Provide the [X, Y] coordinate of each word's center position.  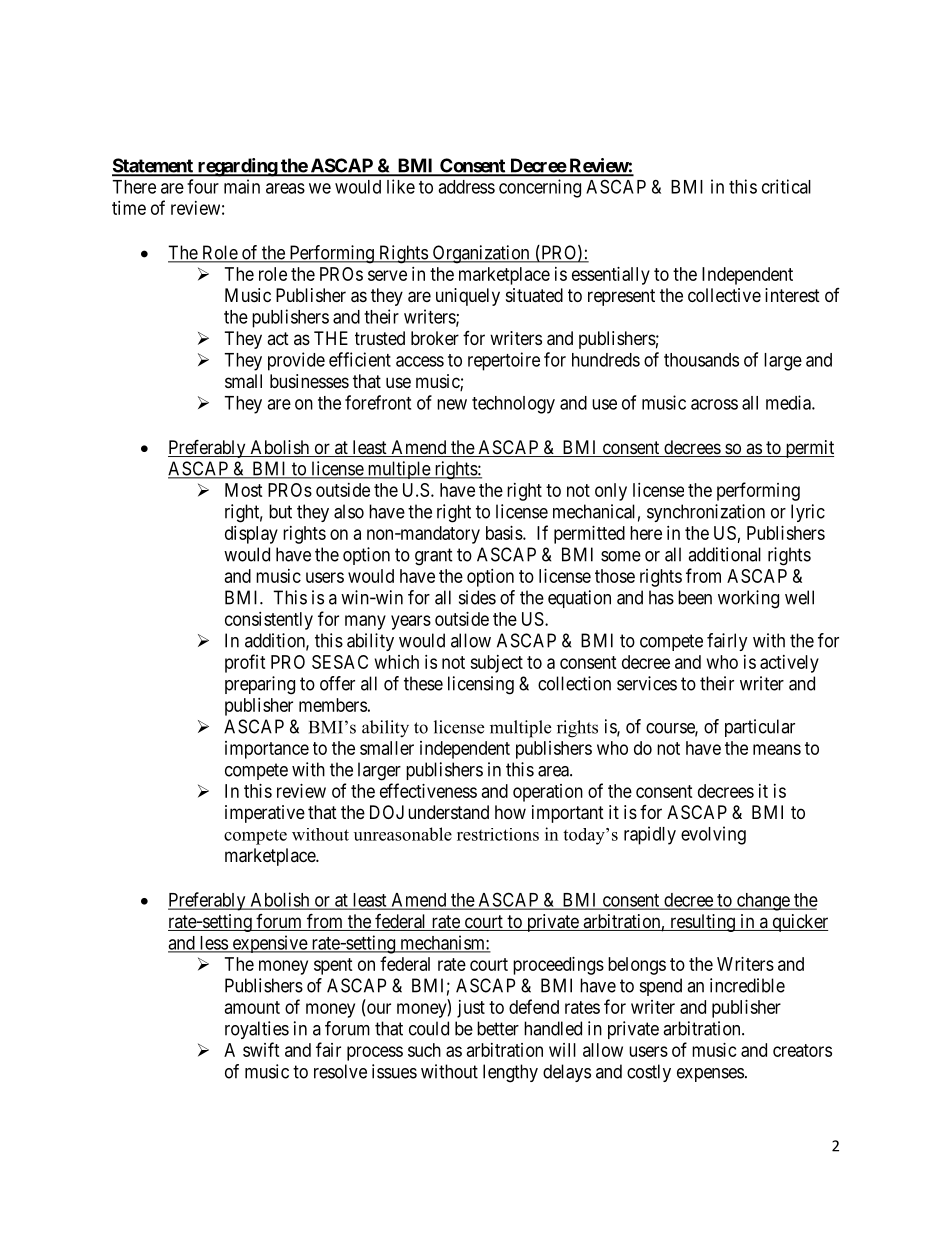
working [748, 599]
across [714, 404]
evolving [713, 835]
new [452, 404]
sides [477, 597]
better [498, 1028]
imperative [265, 814]
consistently [269, 621]
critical [786, 186]
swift [261, 1049]
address [466, 187]
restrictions [498, 834]
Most [244, 490]
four [203, 186]
